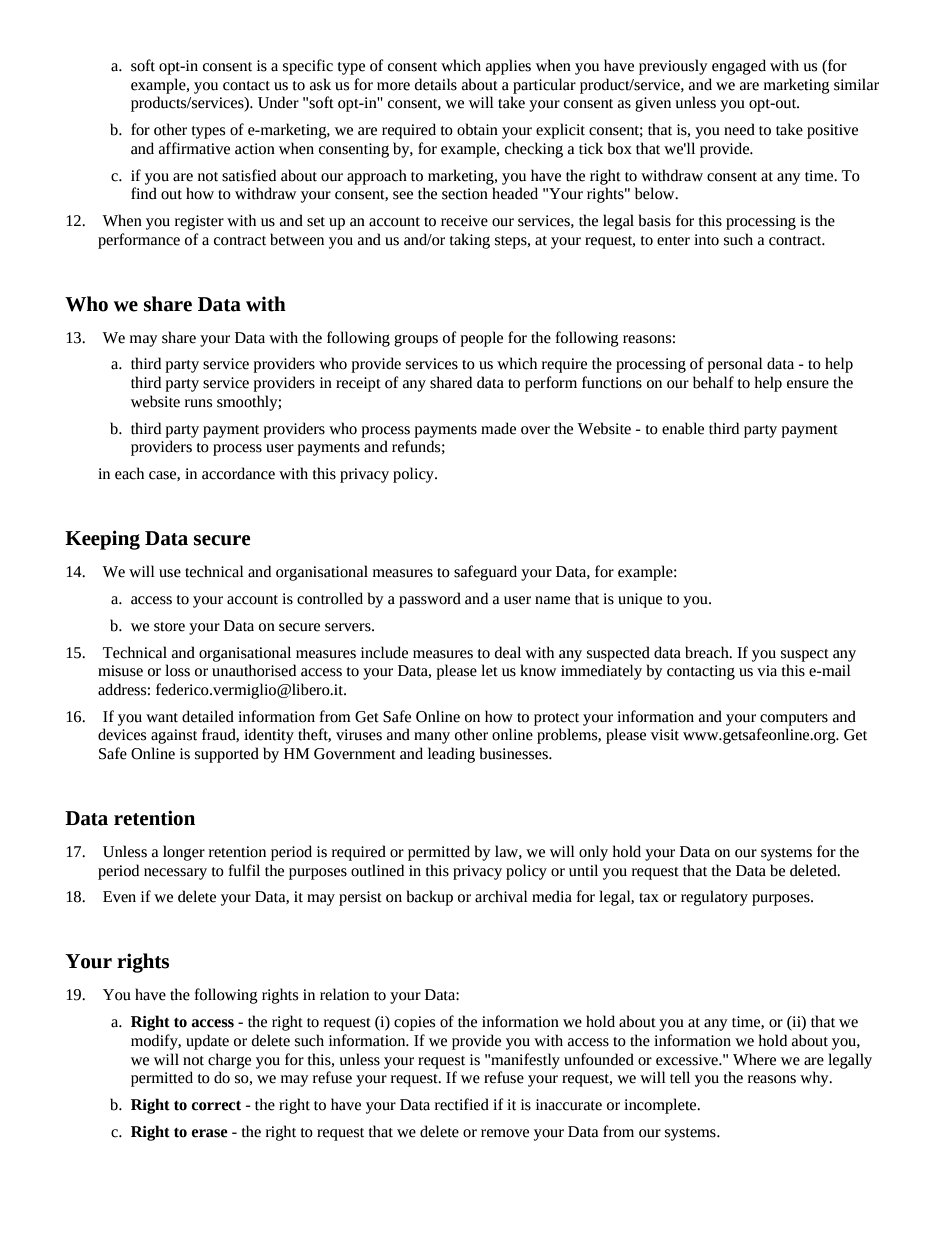  What do you see at coordinates (216, 1106) in the screenshot?
I see `correct` at bounding box center [216, 1106].
